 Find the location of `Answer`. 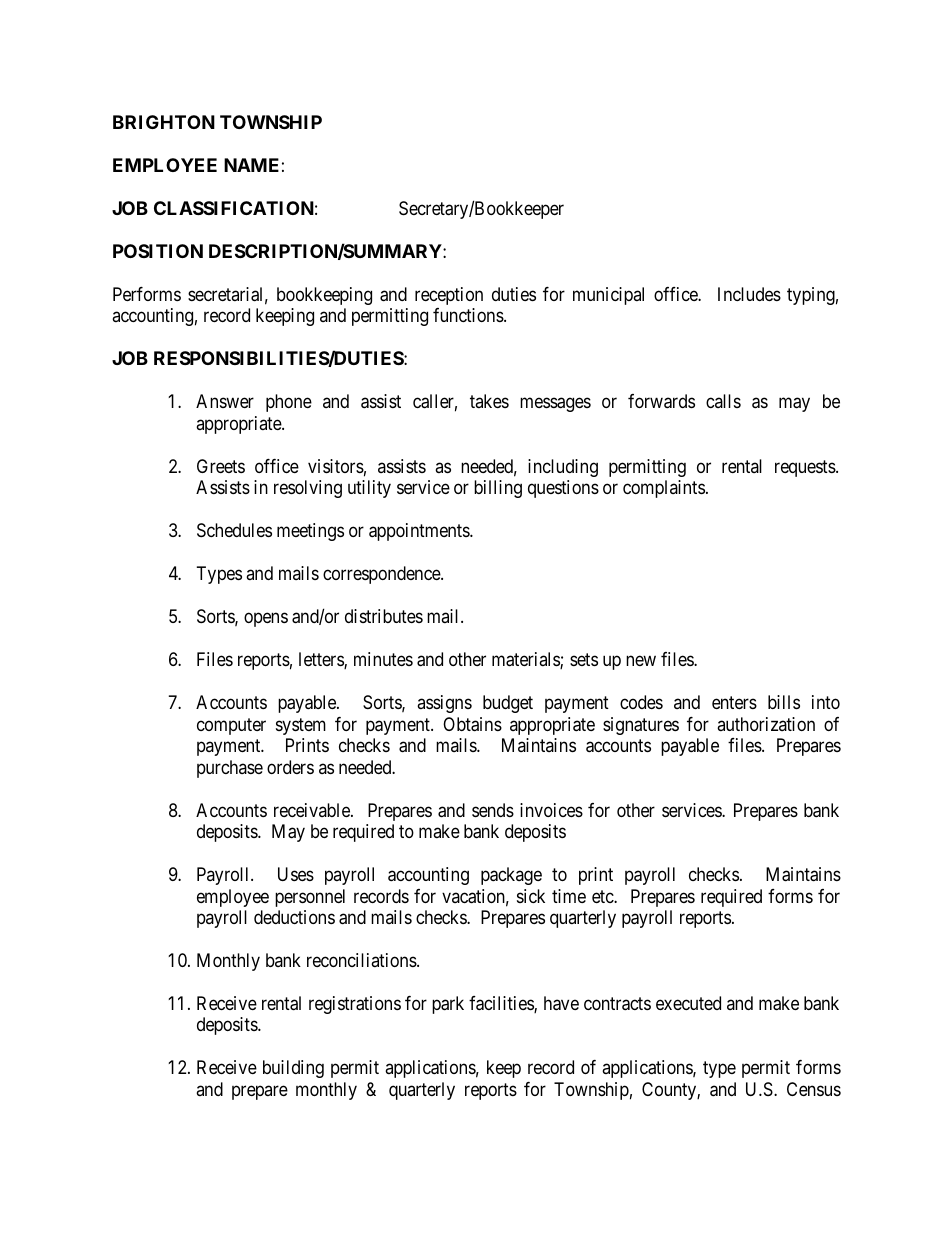

Answer is located at coordinates (225, 401).
